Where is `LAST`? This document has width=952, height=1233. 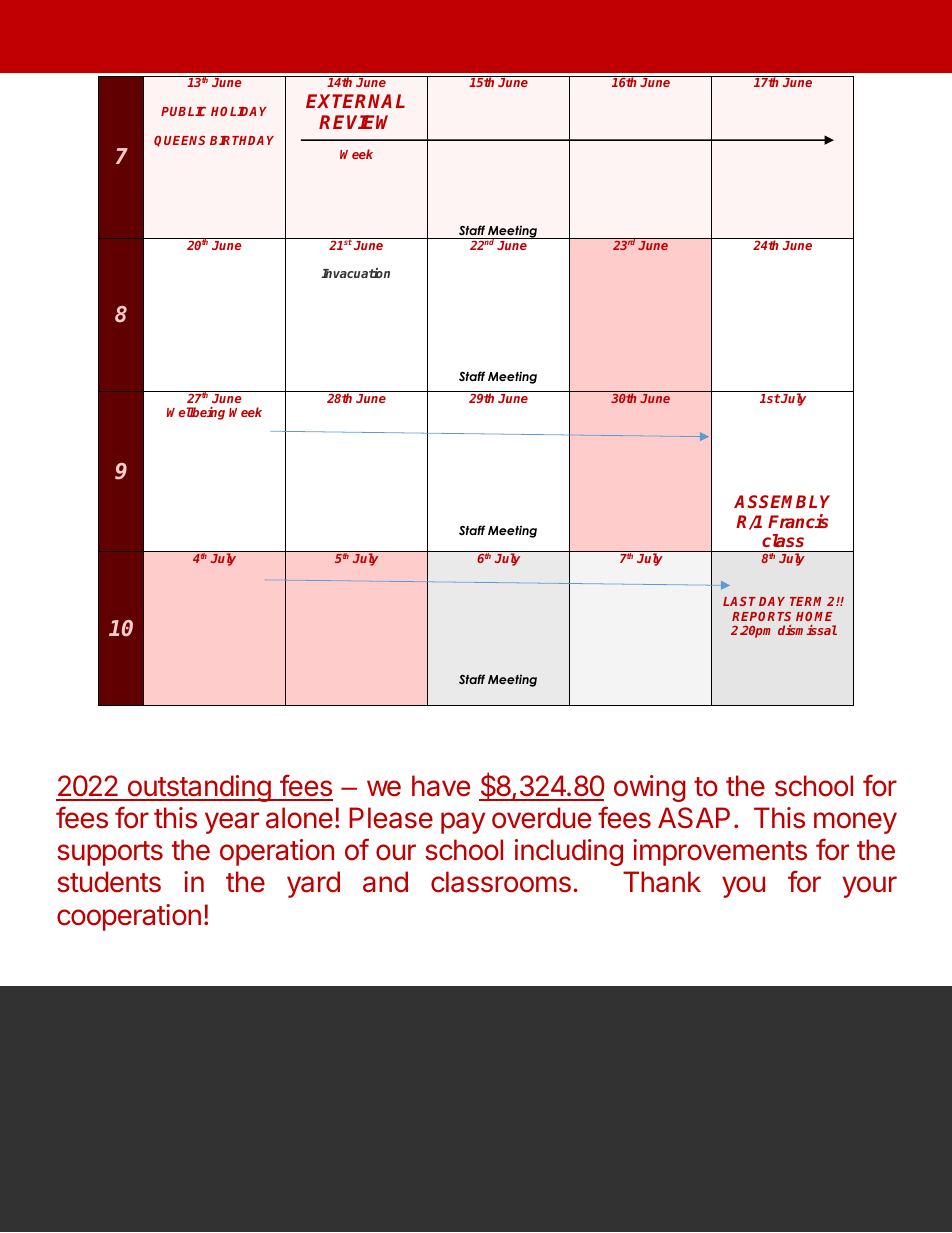 LAST is located at coordinates (739, 601).
